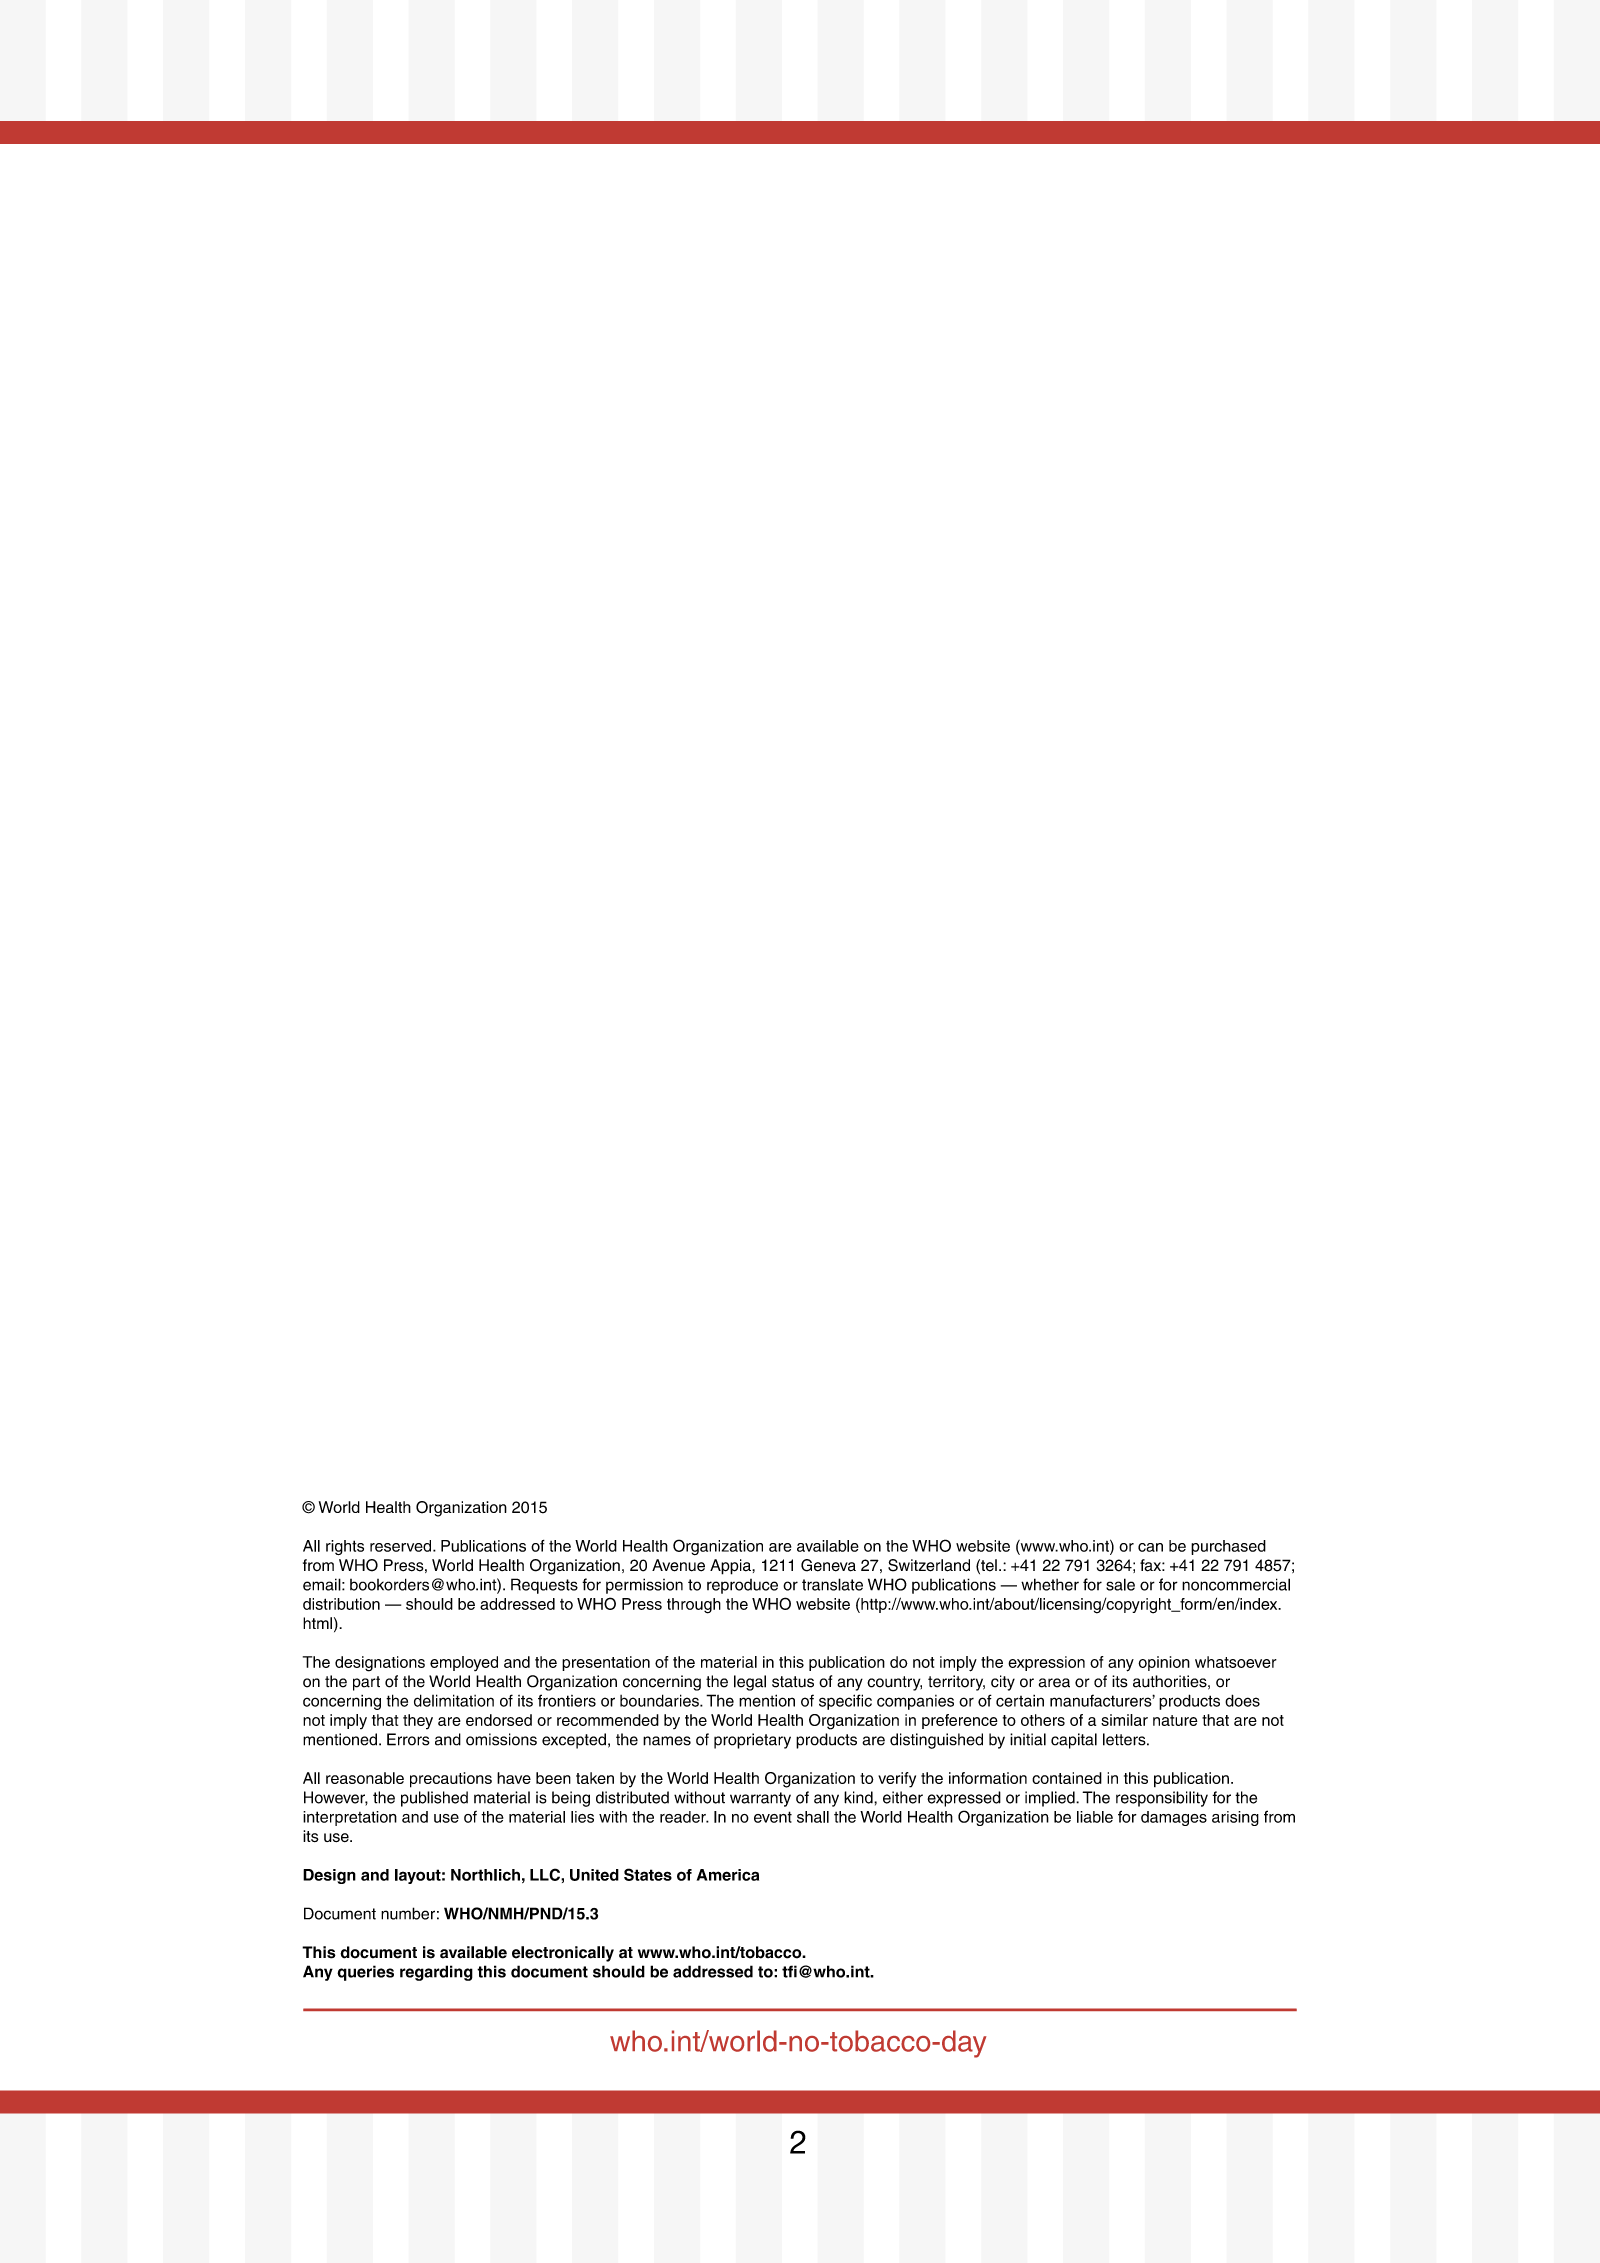 The width and height of the page is (1600, 2263). I want to click on regarding, so click(436, 1973).
